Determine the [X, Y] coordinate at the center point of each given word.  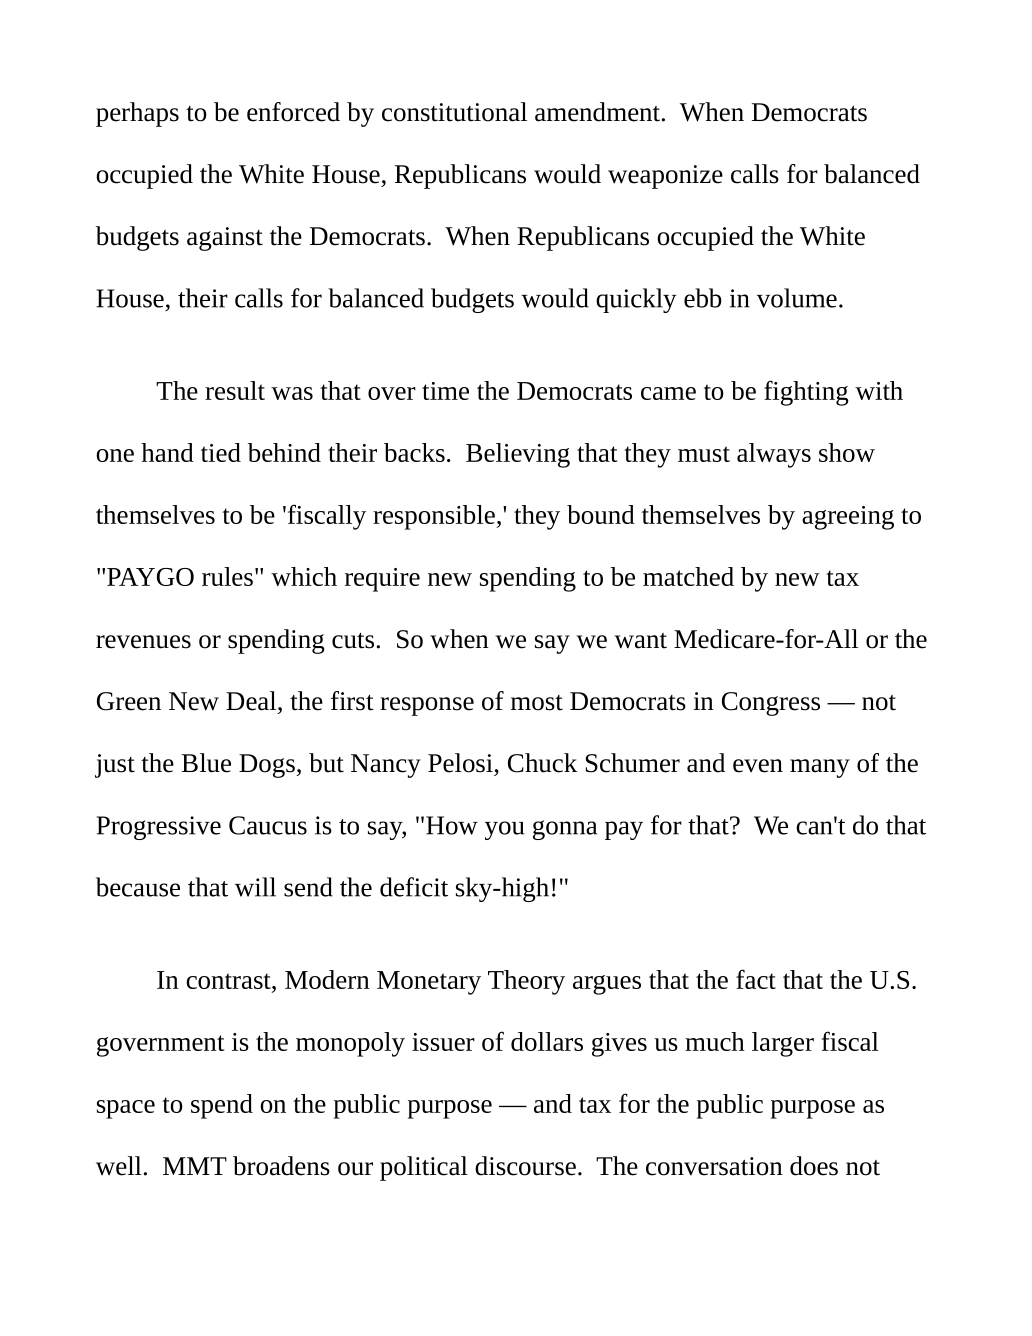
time [445, 391]
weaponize [665, 177]
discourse [525, 1166]
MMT [195, 1166]
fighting [806, 393]
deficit [414, 887]
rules [227, 576]
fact [756, 979]
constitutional [454, 112]
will [255, 887]
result [235, 390]
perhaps [137, 114]
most [537, 703]
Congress [771, 704]
